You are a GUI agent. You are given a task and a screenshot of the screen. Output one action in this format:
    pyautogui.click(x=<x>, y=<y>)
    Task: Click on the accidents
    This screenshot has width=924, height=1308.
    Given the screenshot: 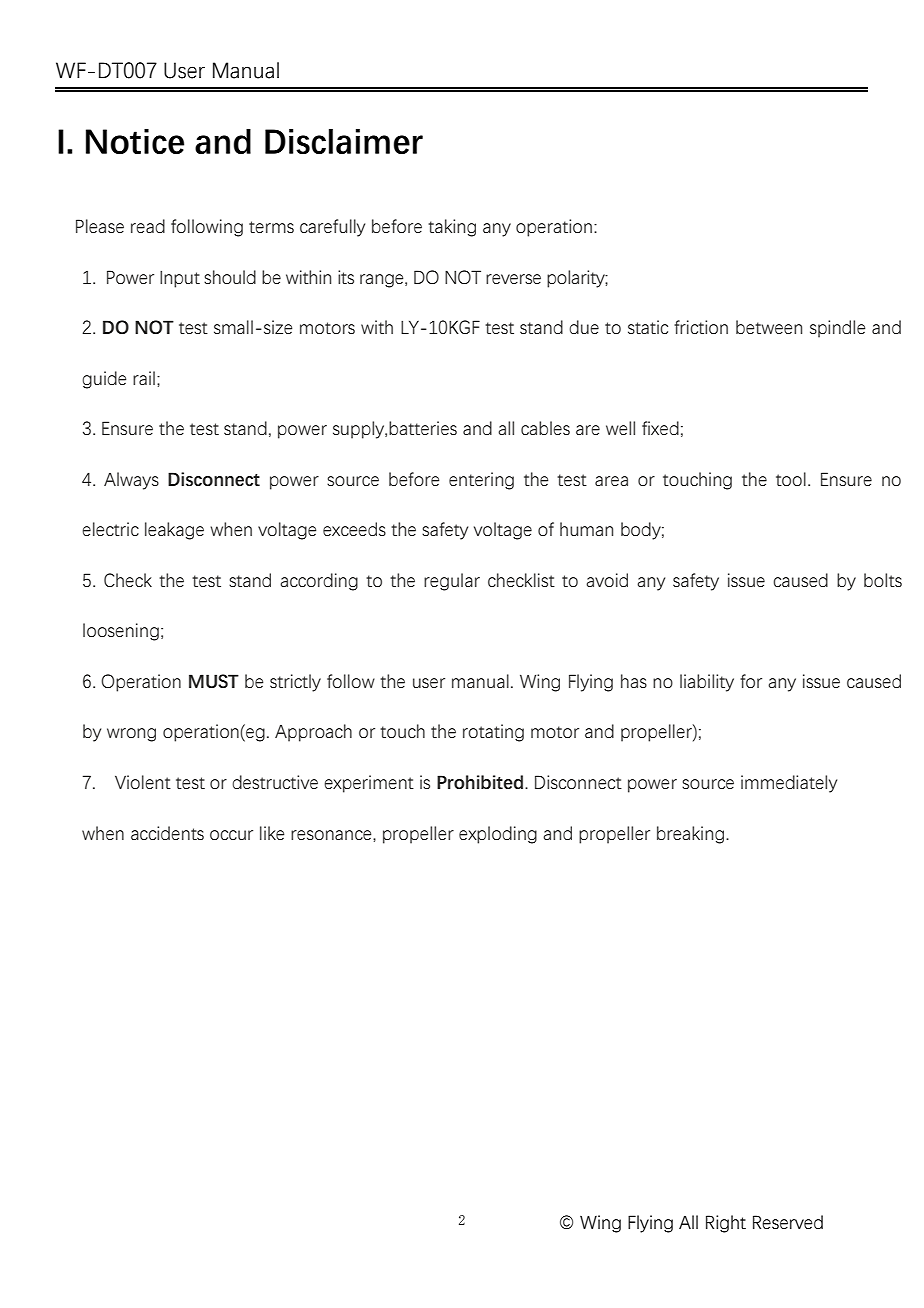 What is the action you would take?
    pyautogui.click(x=167, y=833)
